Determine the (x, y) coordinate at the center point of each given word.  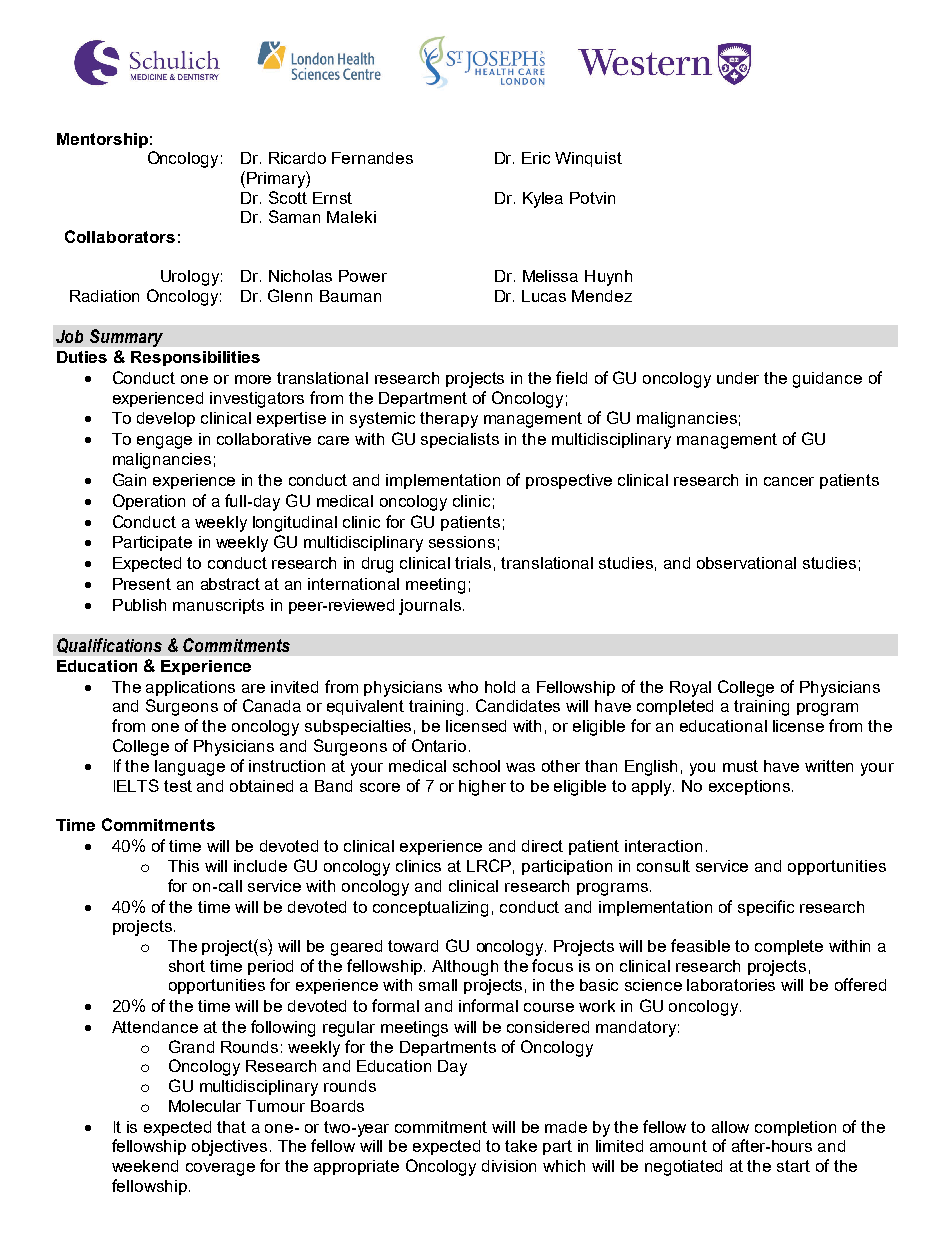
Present (142, 584)
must (740, 766)
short (187, 966)
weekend (145, 1166)
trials (473, 563)
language (190, 768)
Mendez (602, 296)
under (738, 378)
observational (746, 563)
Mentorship (102, 140)
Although (465, 968)
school (476, 766)
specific (766, 908)
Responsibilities (195, 358)
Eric (536, 158)
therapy (449, 420)
